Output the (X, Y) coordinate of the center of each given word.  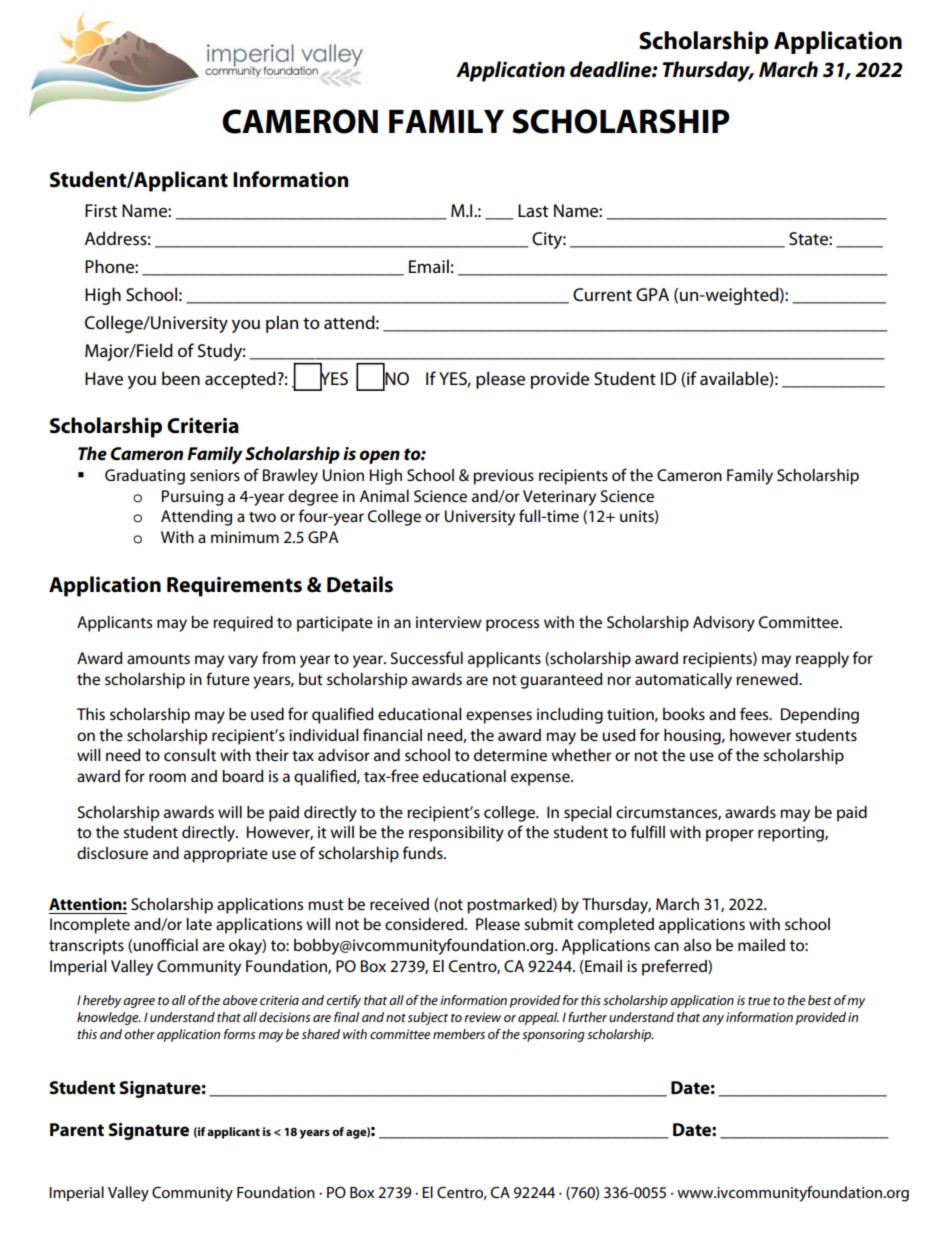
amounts (158, 659)
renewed (768, 679)
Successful (427, 658)
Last (533, 211)
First (101, 211)
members (459, 1034)
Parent (77, 1129)
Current (602, 295)
